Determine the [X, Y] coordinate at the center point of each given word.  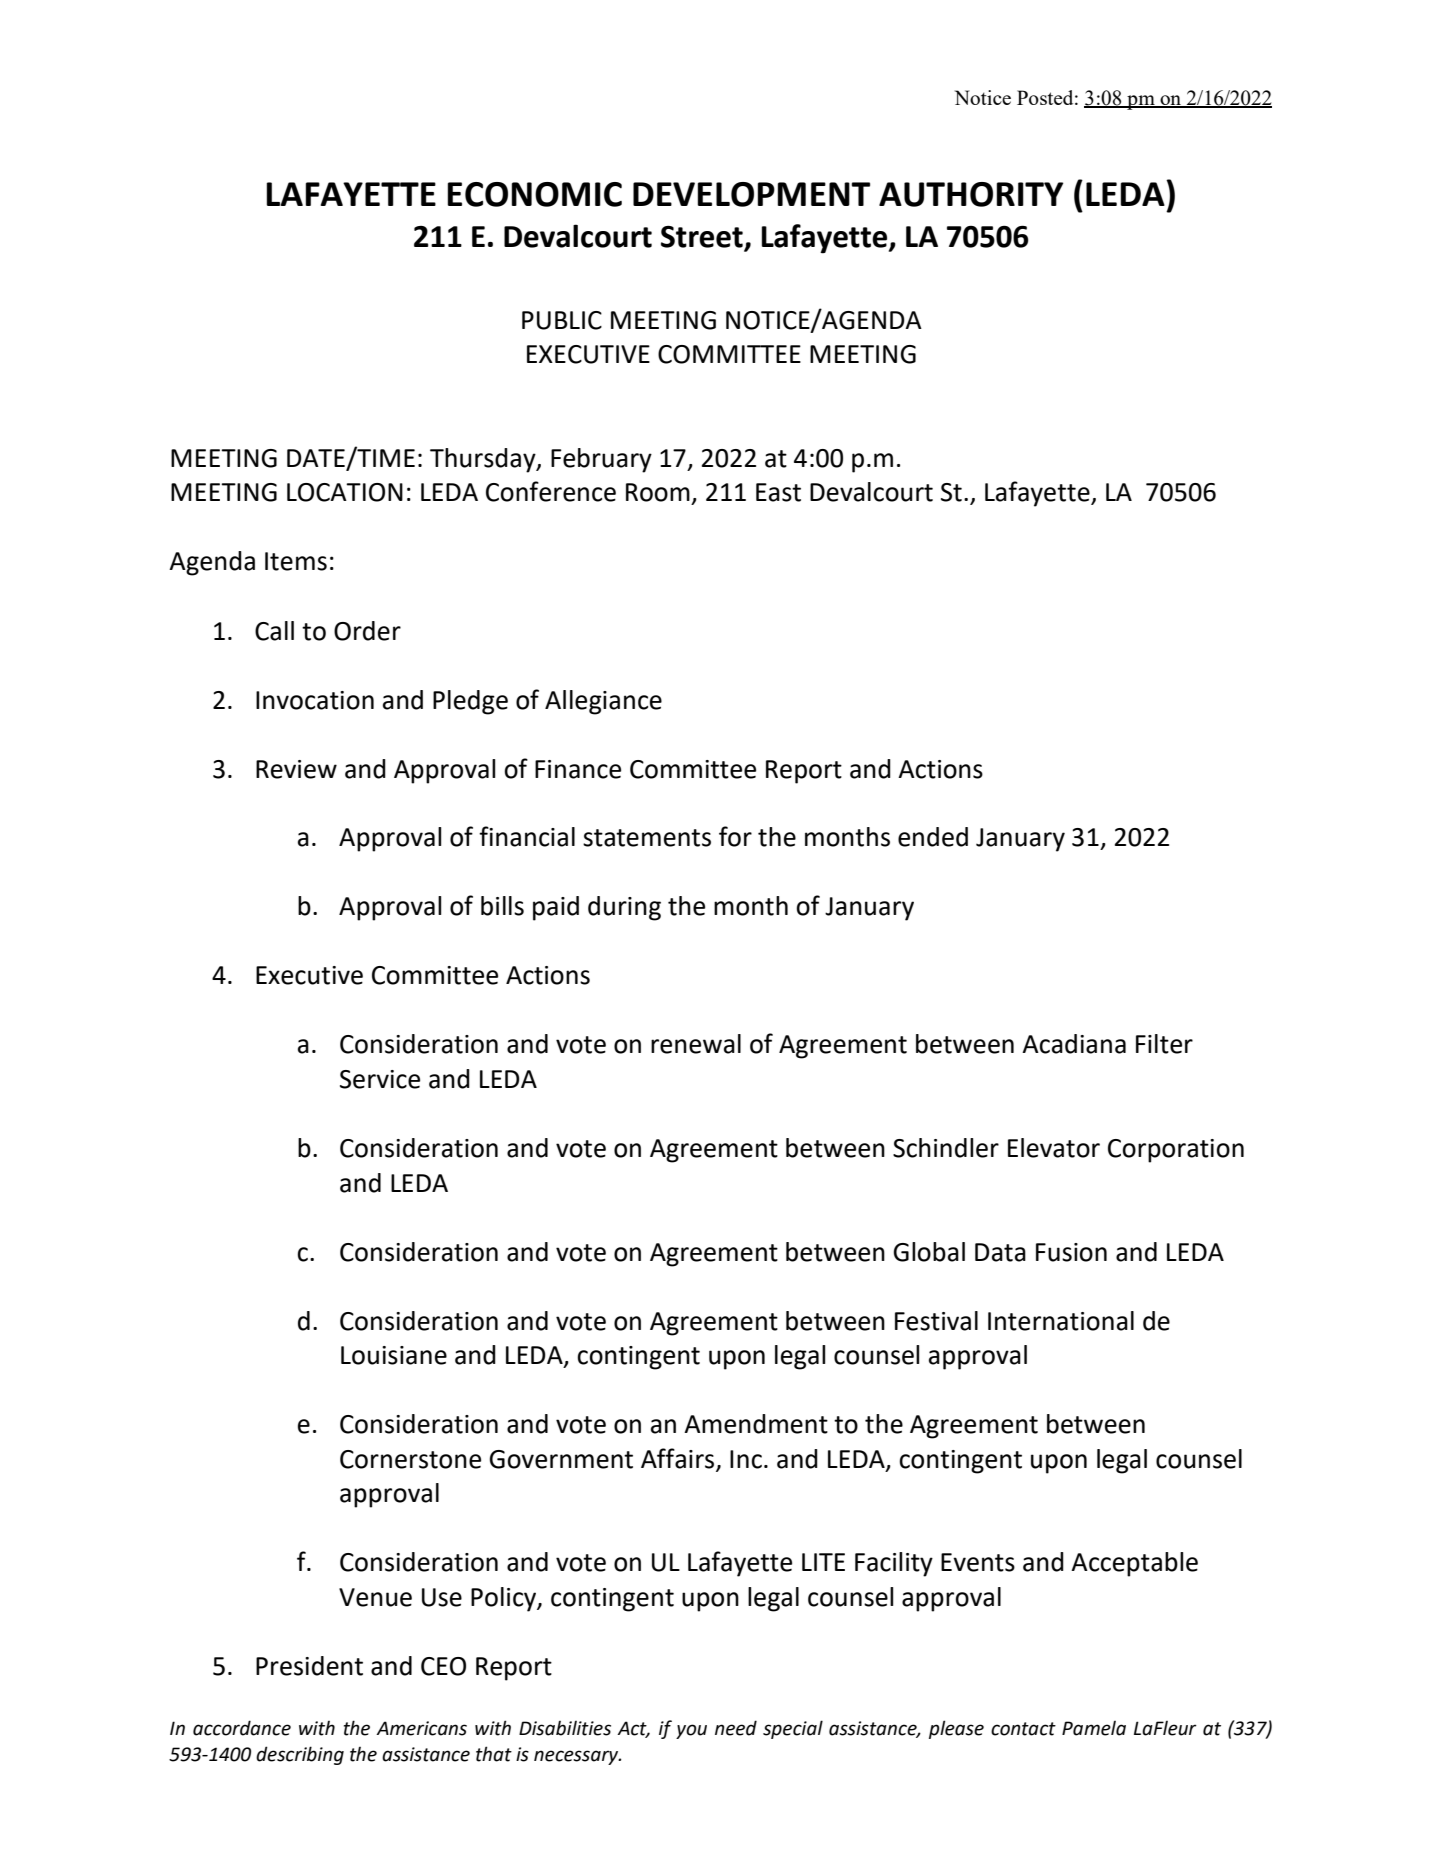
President [309, 1666]
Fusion [1071, 1252]
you [691, 1731]
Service [380, 1079]
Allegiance [603, 702]
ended [933, 837]
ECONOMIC [534, 194]
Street [703, 238]
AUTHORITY [971, 194]
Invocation [315, 700]
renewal [696, 1044]
